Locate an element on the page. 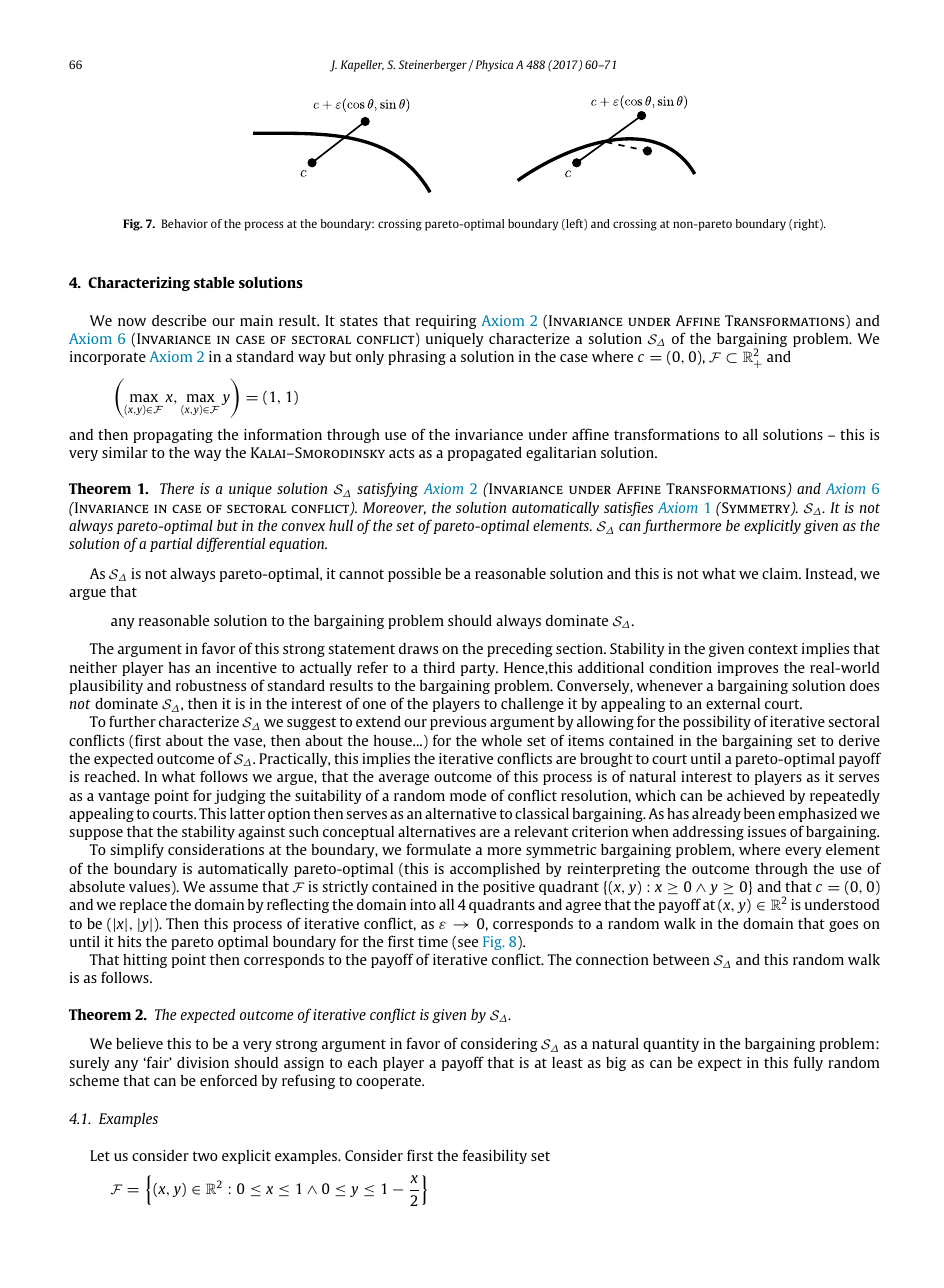  partial is located at coordinates (171, 545).
